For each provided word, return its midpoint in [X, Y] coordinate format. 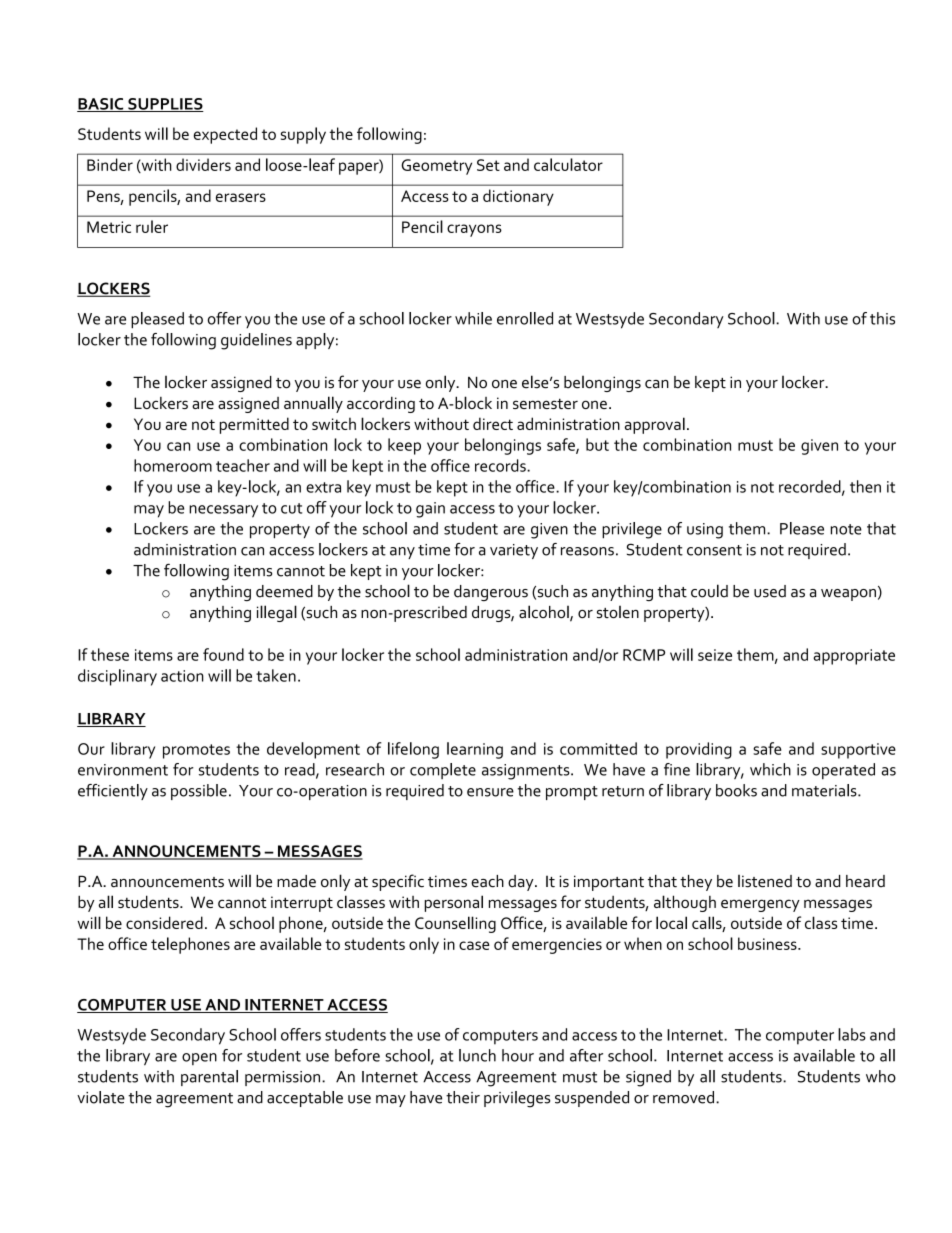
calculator [568, 164]
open [199, 1059]
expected [225, 135]
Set [488, 165]
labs [852, 1034]
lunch [477, 1055]
